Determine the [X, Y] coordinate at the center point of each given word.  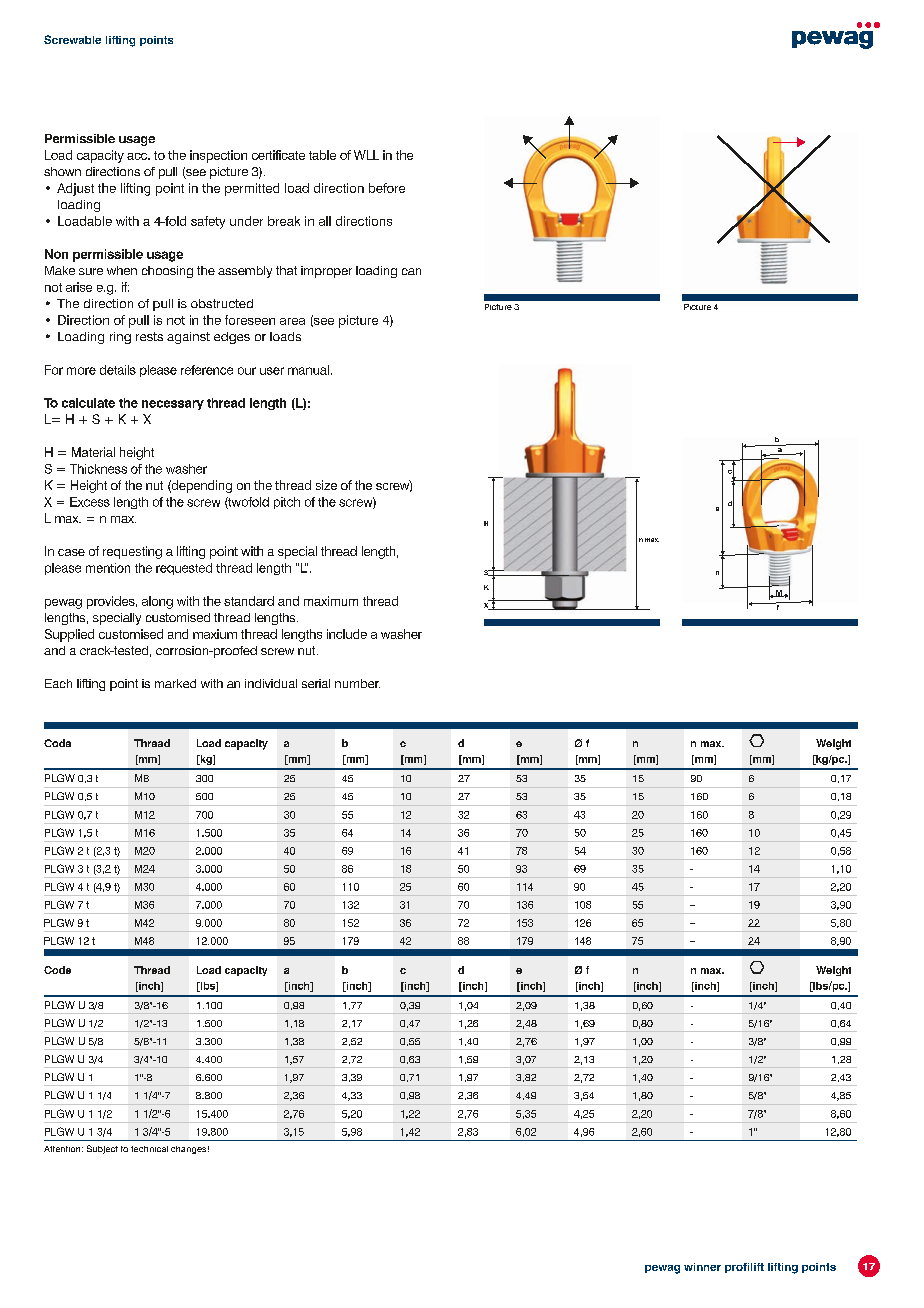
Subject [102, 1149]
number [357, 683]
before [387, 188]
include [347, 634]
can [411, 271]
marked [175, 683]
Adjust [75, 189]
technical [149, 1149]
